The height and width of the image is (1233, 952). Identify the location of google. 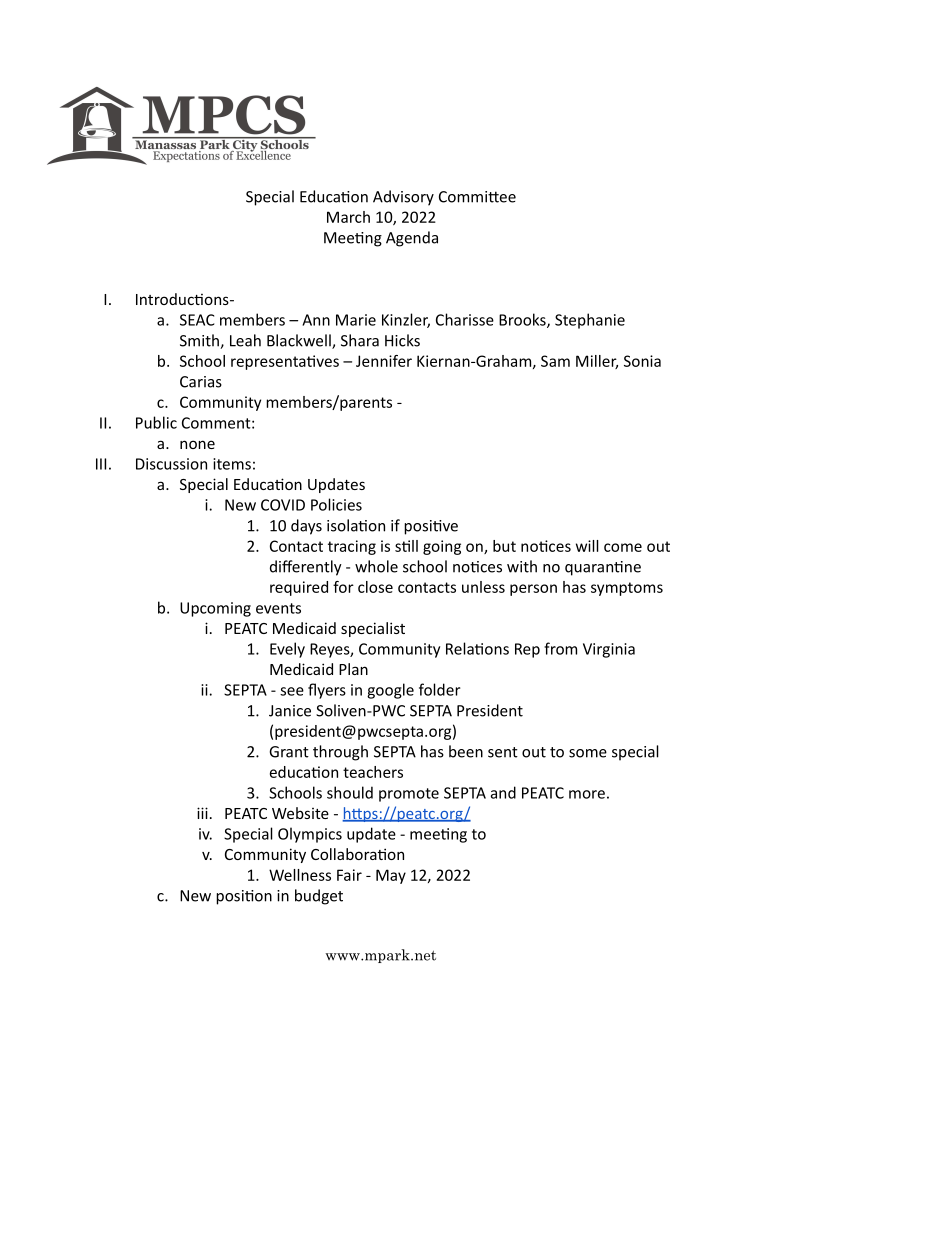
(390, 691).
